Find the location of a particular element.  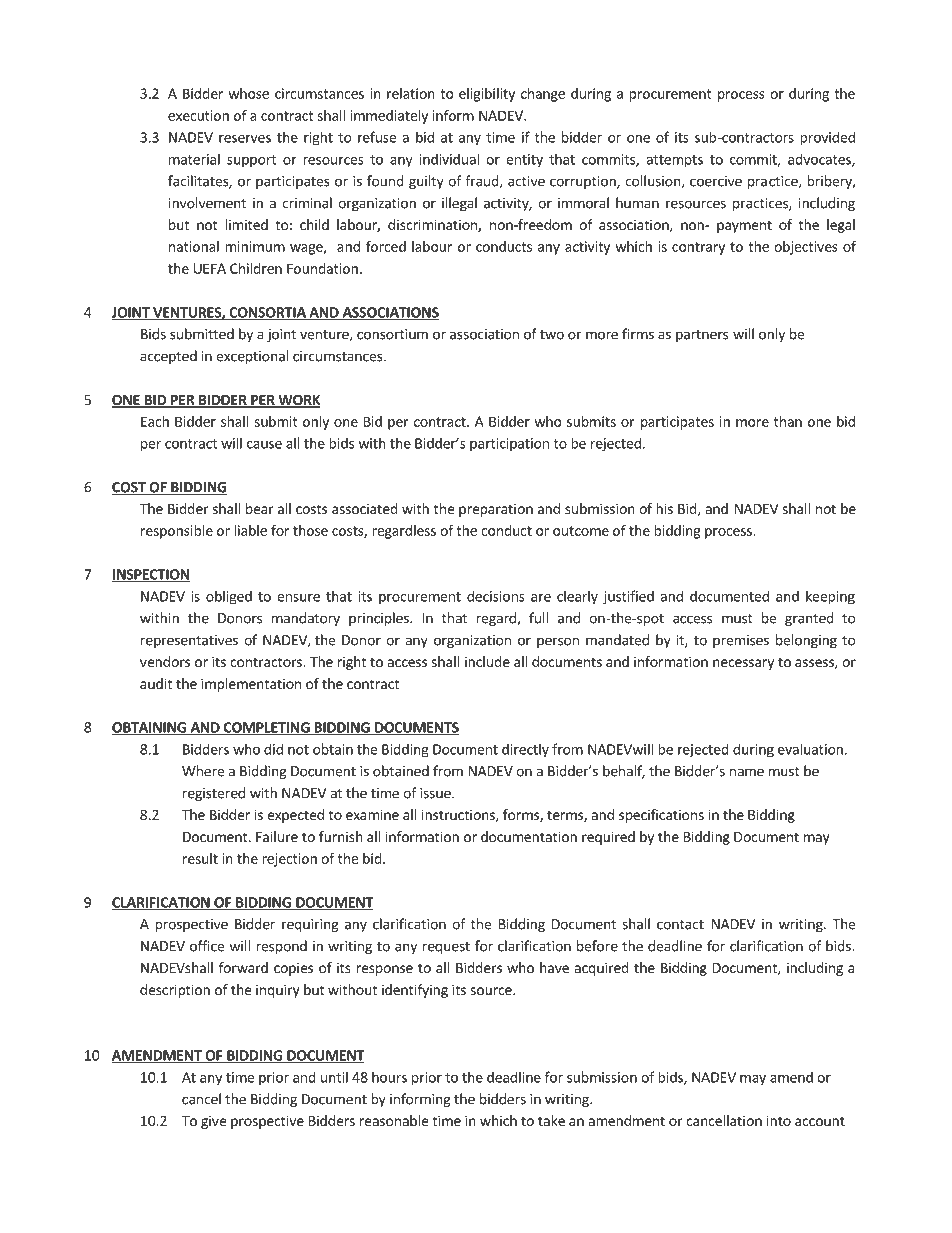

eligibility is located at coordinates (487, 95).
